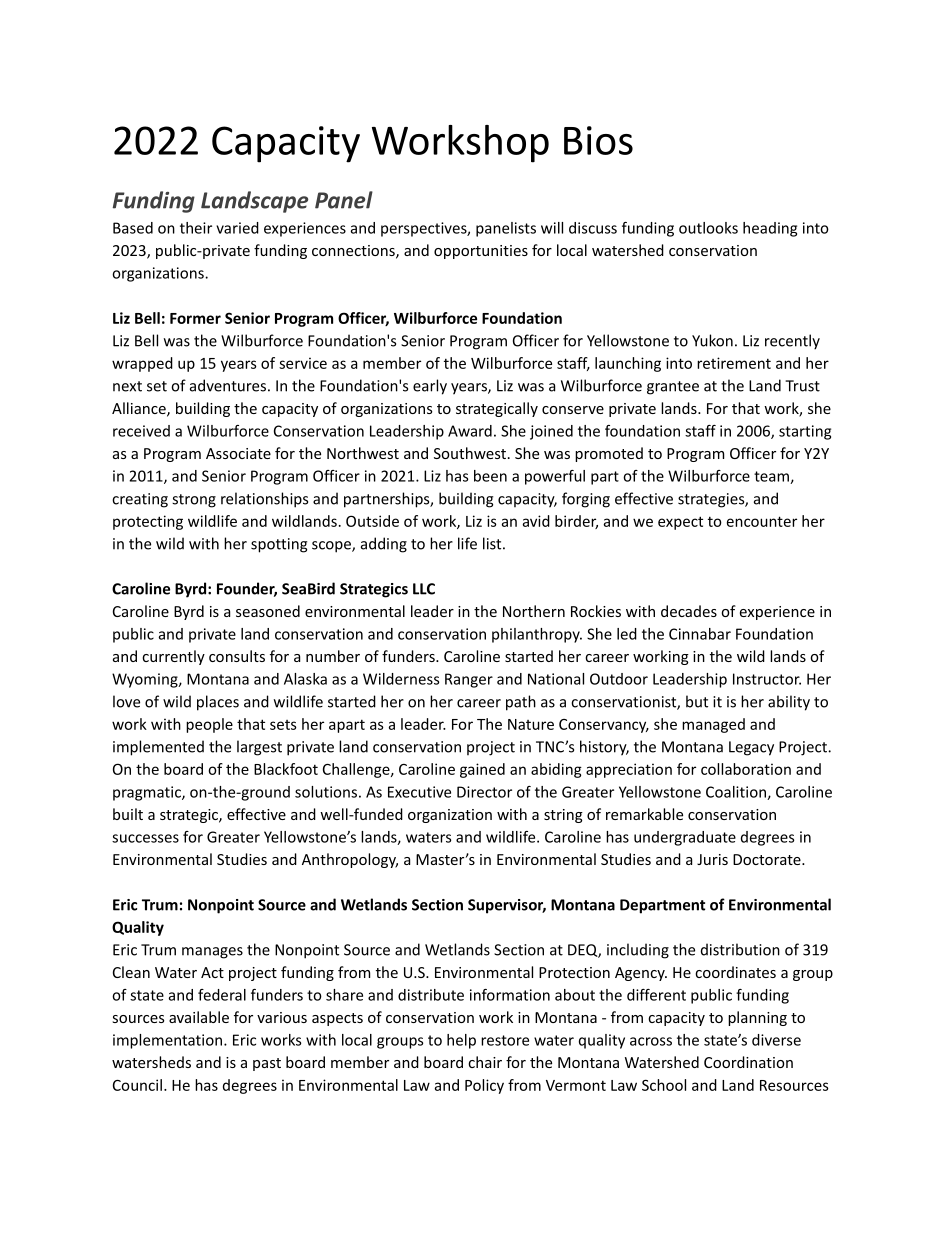  Describe the element at coordinates (167, 1041) in the page. I see `implementation` at that location.
